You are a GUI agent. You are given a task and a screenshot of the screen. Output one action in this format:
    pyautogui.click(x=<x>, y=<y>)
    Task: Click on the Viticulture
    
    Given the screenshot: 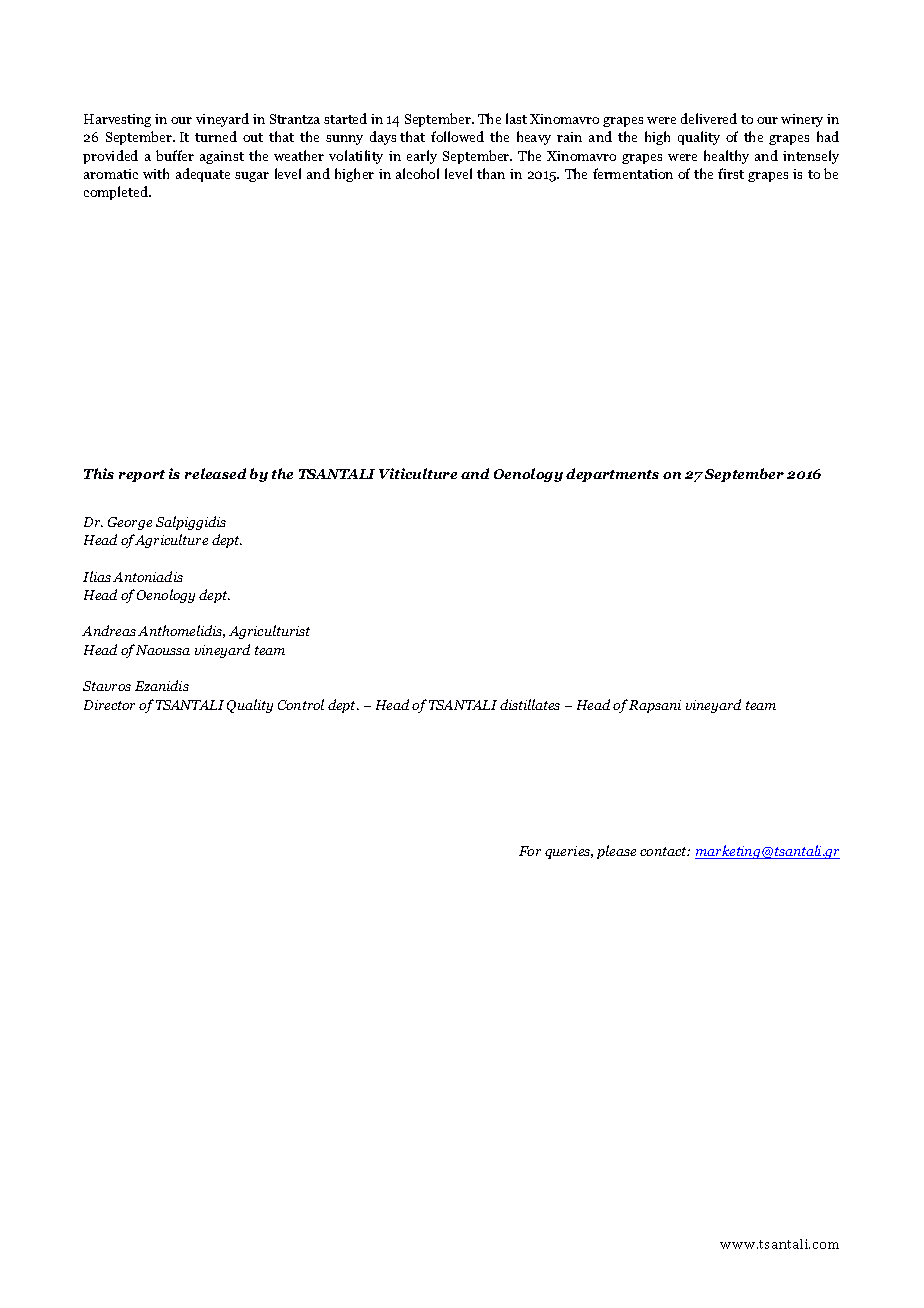 What is the action you would take?
    pyautogui.click(x=418, y=473)
